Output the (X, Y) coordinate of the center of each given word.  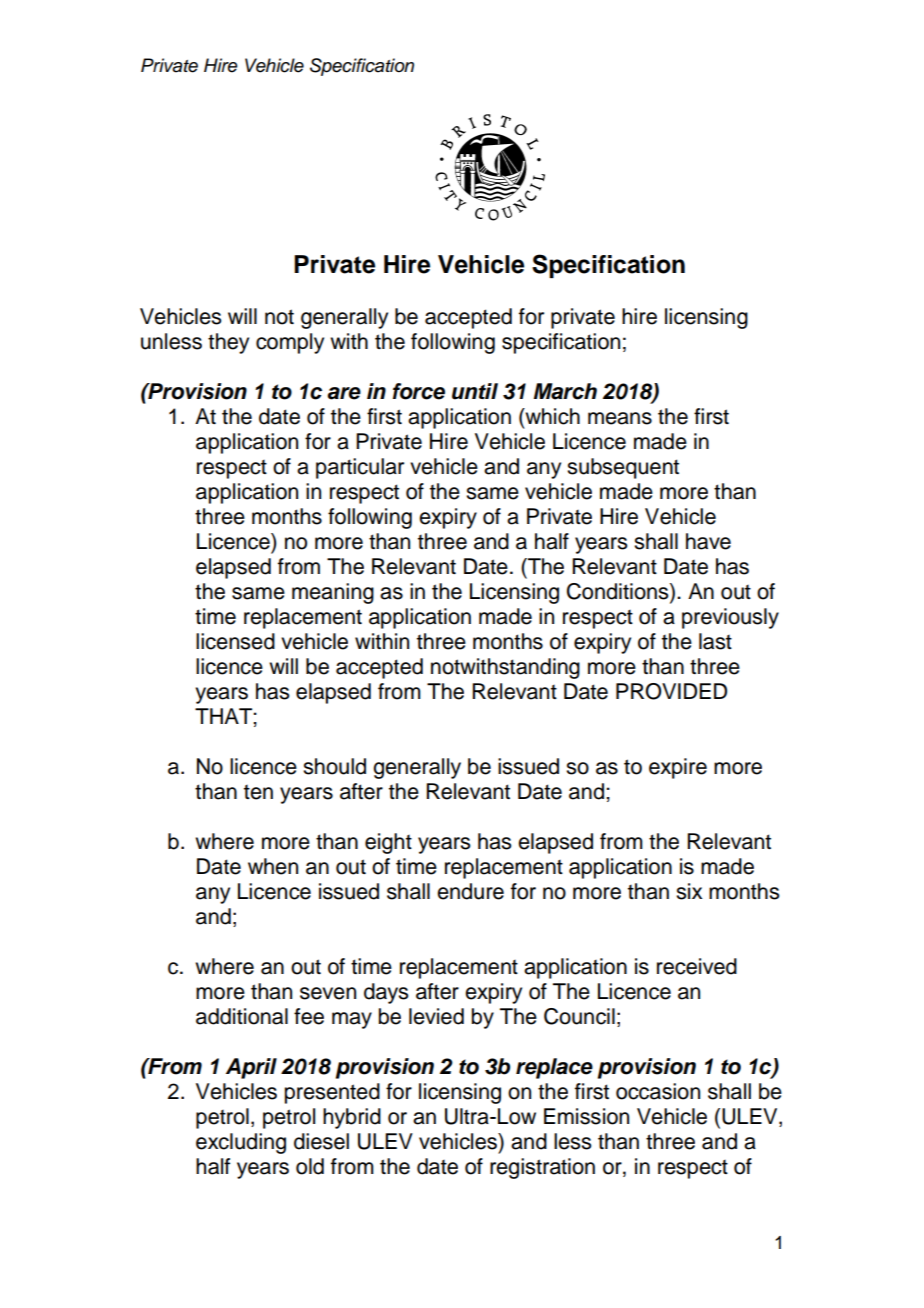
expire (678, 768)
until (475, 391)
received (697, 966)
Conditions (619, 592)
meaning (333, 593)
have (708, 541)
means (620, 418)
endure (470, 891)
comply (290, 343)
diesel (321, 1141)
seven (328, 993)
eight (388, 843)
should (334, 766)
